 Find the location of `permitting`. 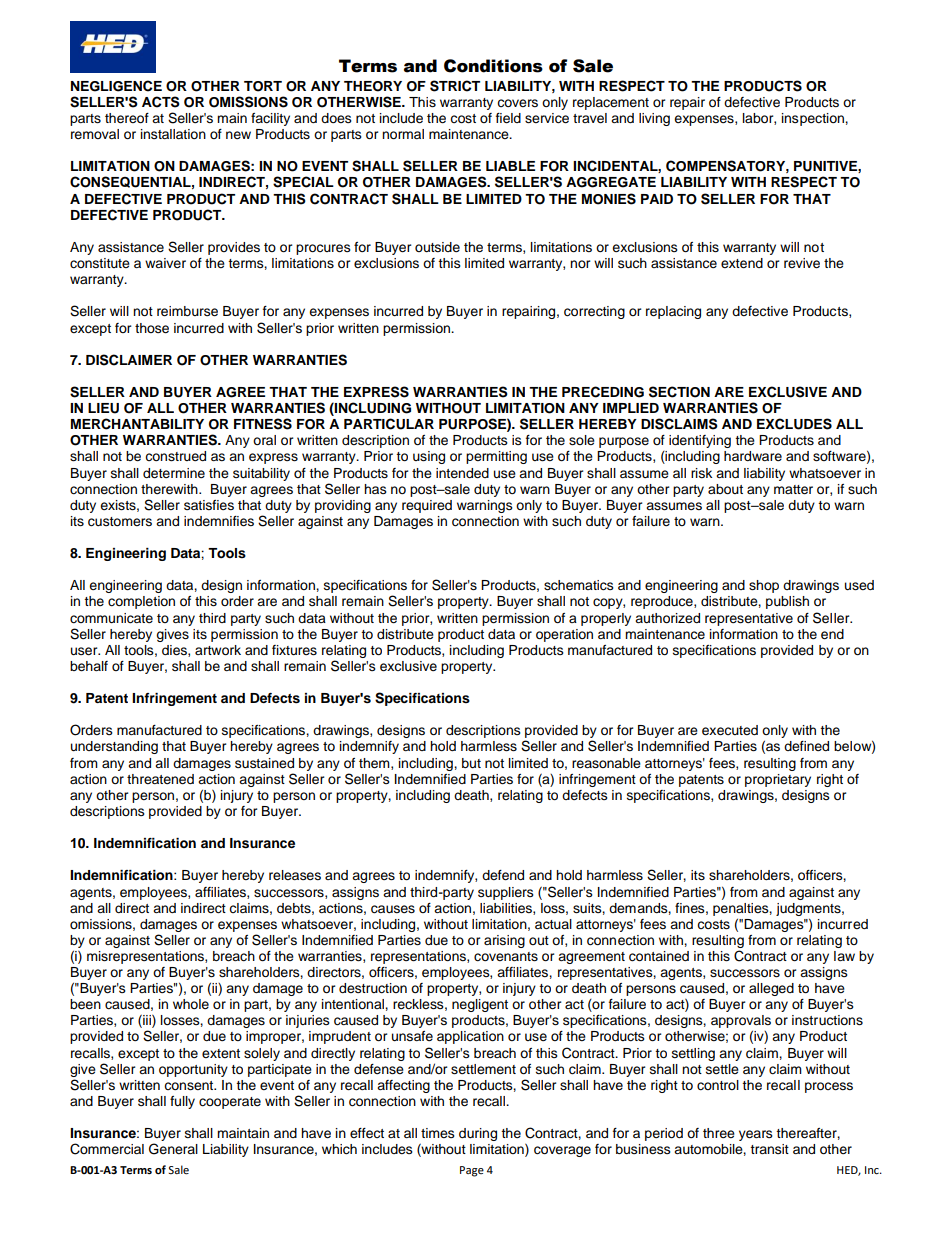

permitting is located at coordinates (496, 457).
